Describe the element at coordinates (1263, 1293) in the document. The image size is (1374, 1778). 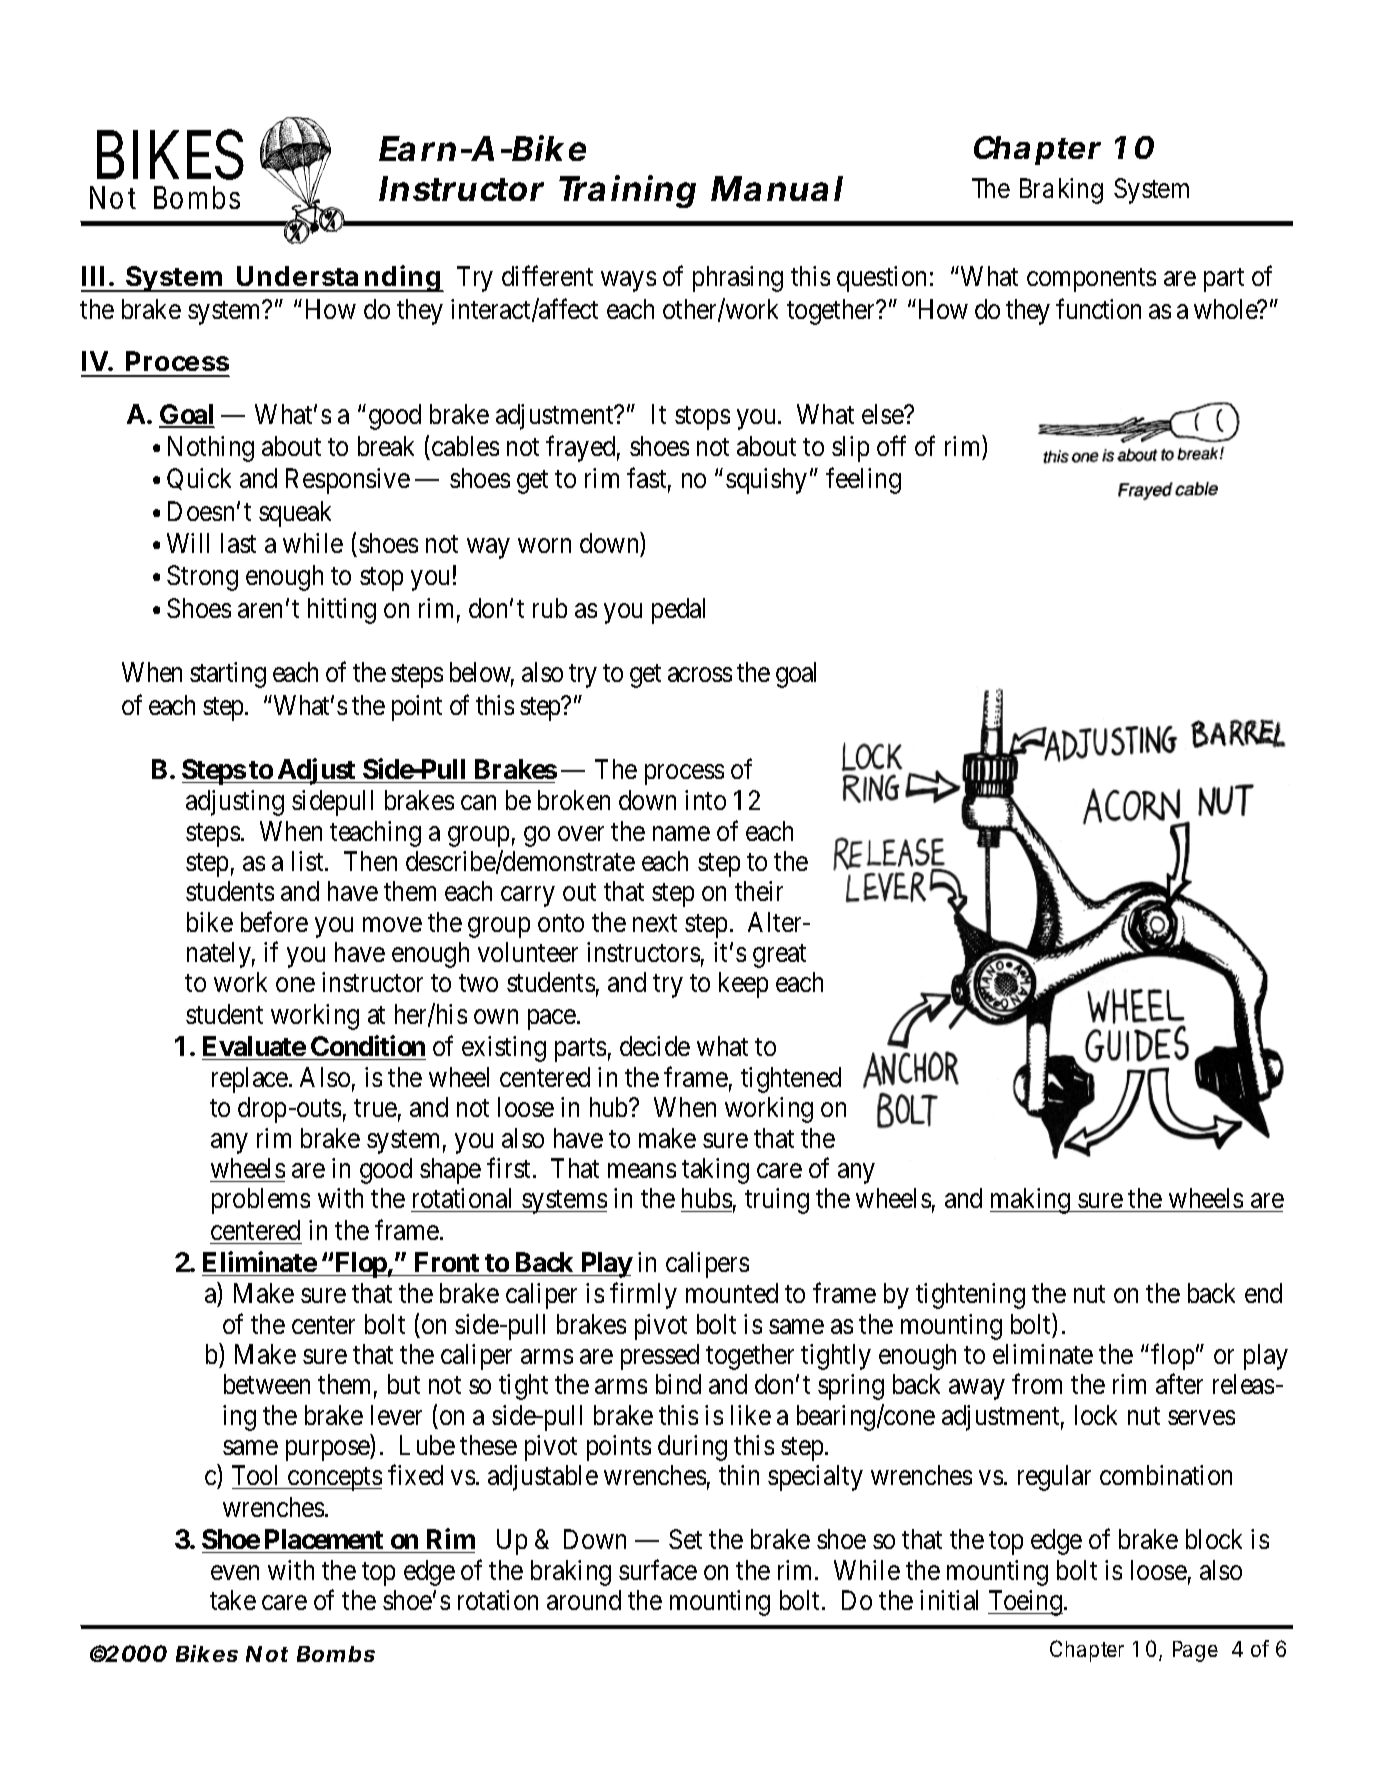
I see `end` at that location.
